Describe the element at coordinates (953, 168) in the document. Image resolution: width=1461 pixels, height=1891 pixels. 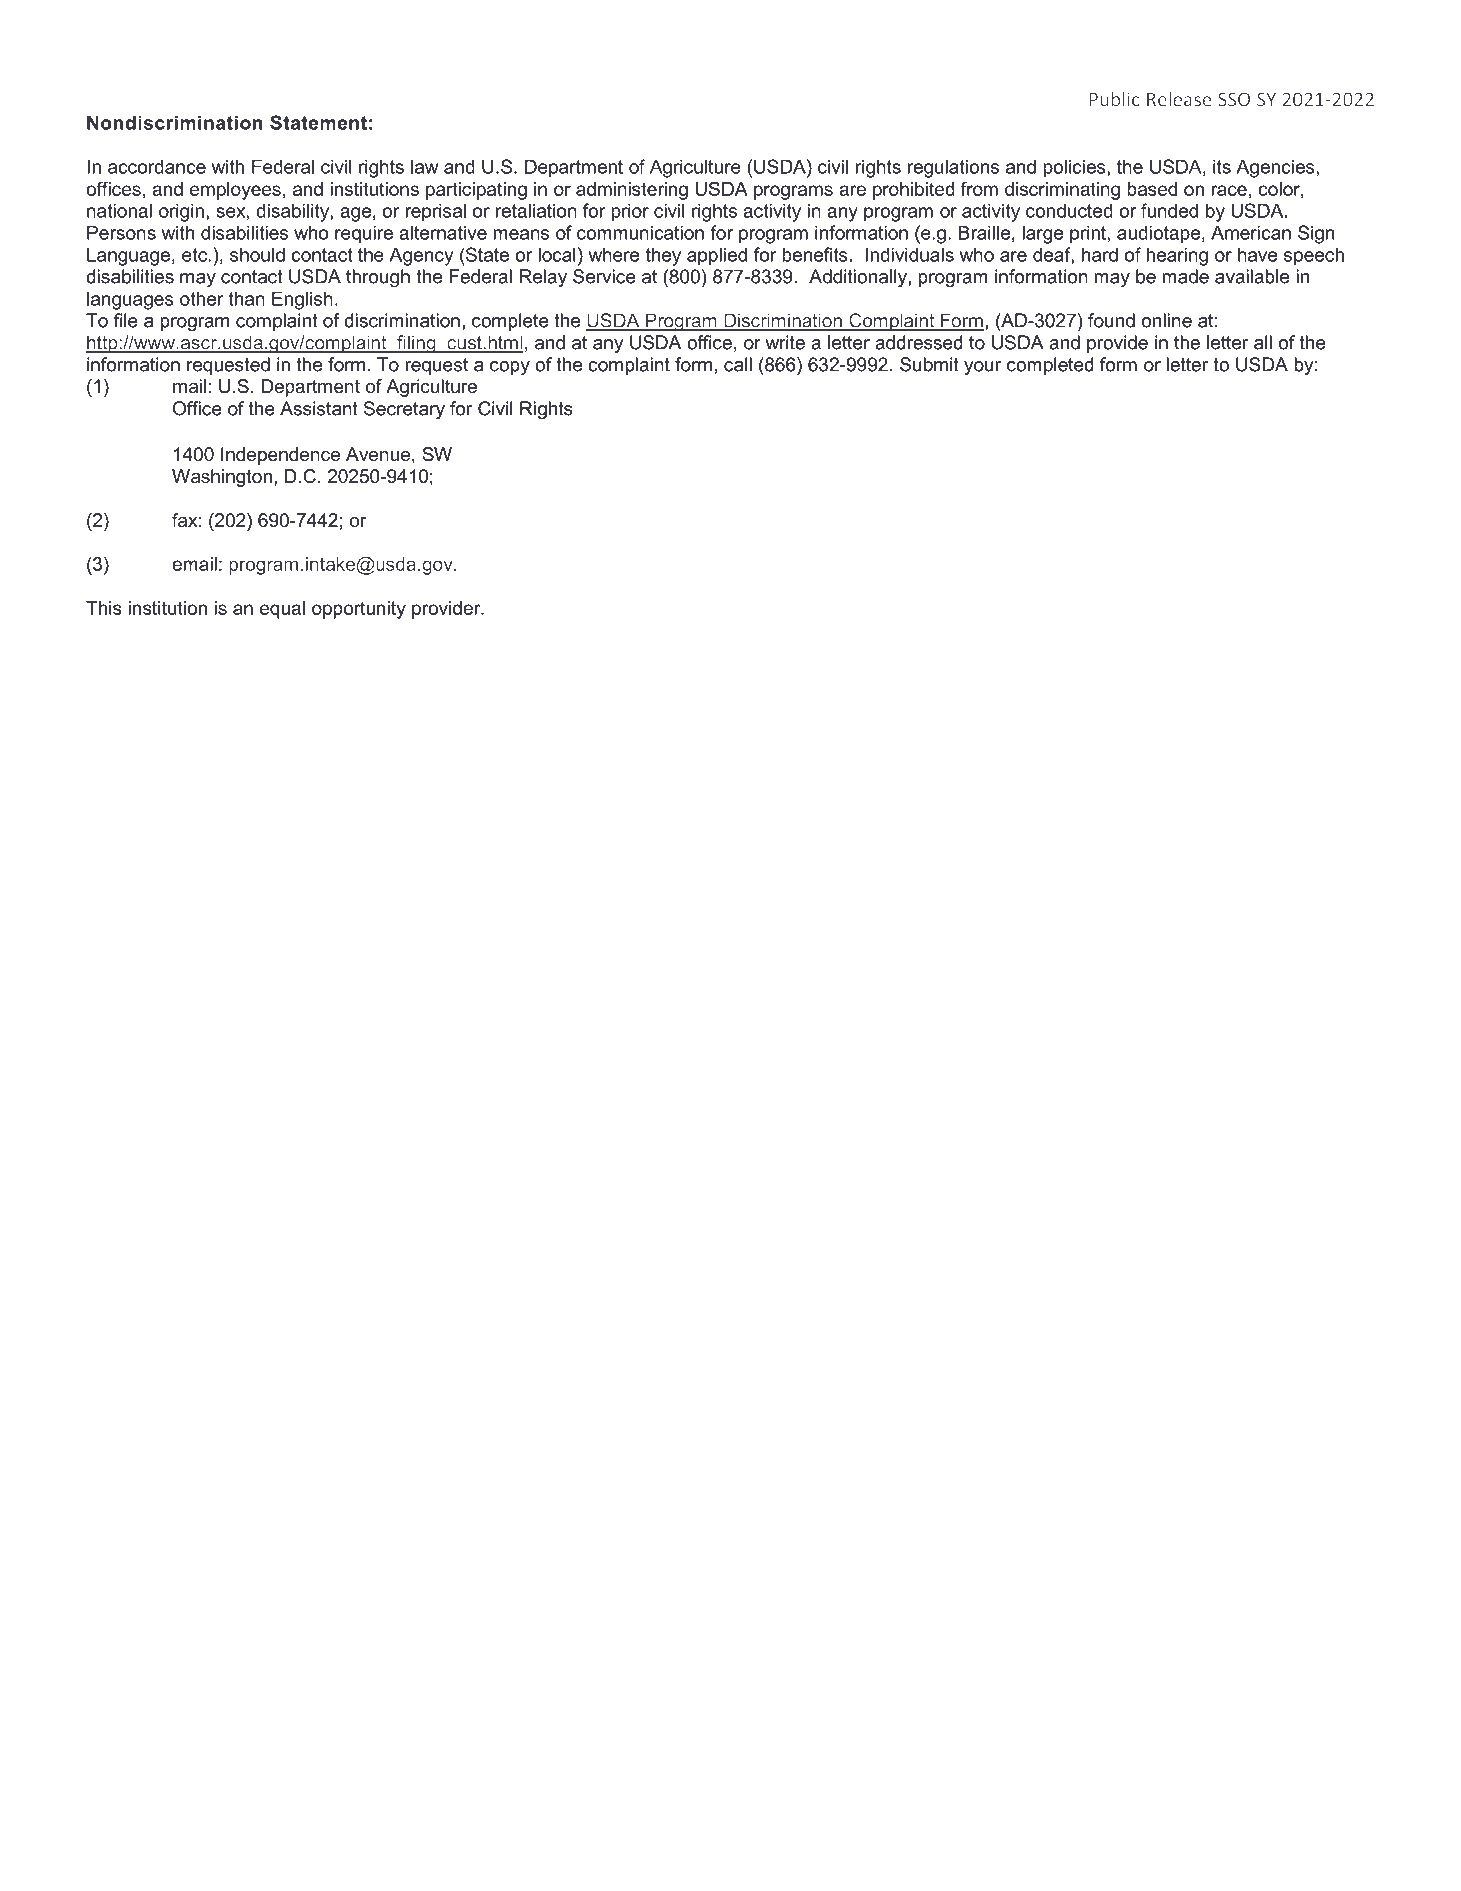
I see `regulations` at that location.
